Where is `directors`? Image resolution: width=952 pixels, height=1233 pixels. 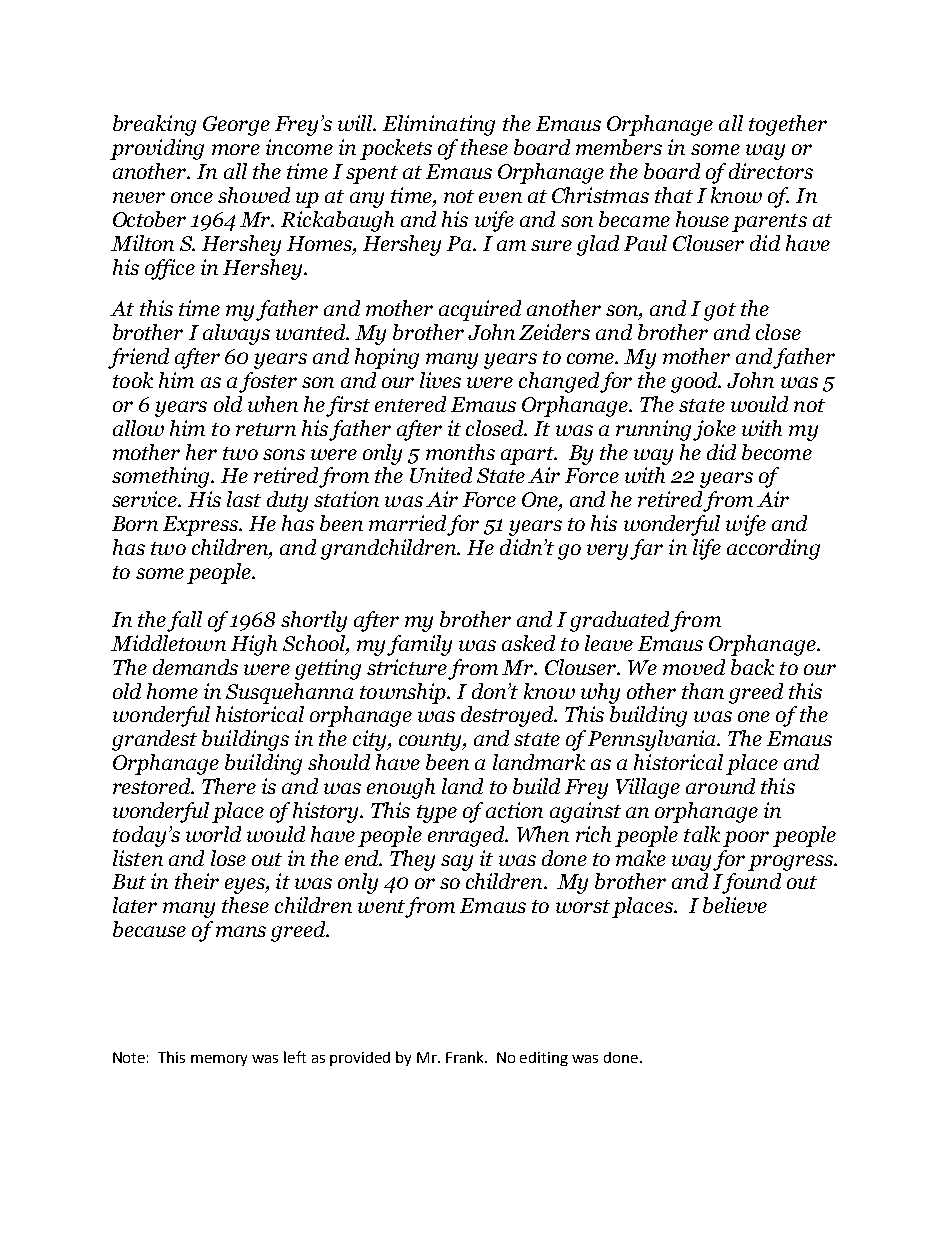 directors is located at coordinates (771, 171).
